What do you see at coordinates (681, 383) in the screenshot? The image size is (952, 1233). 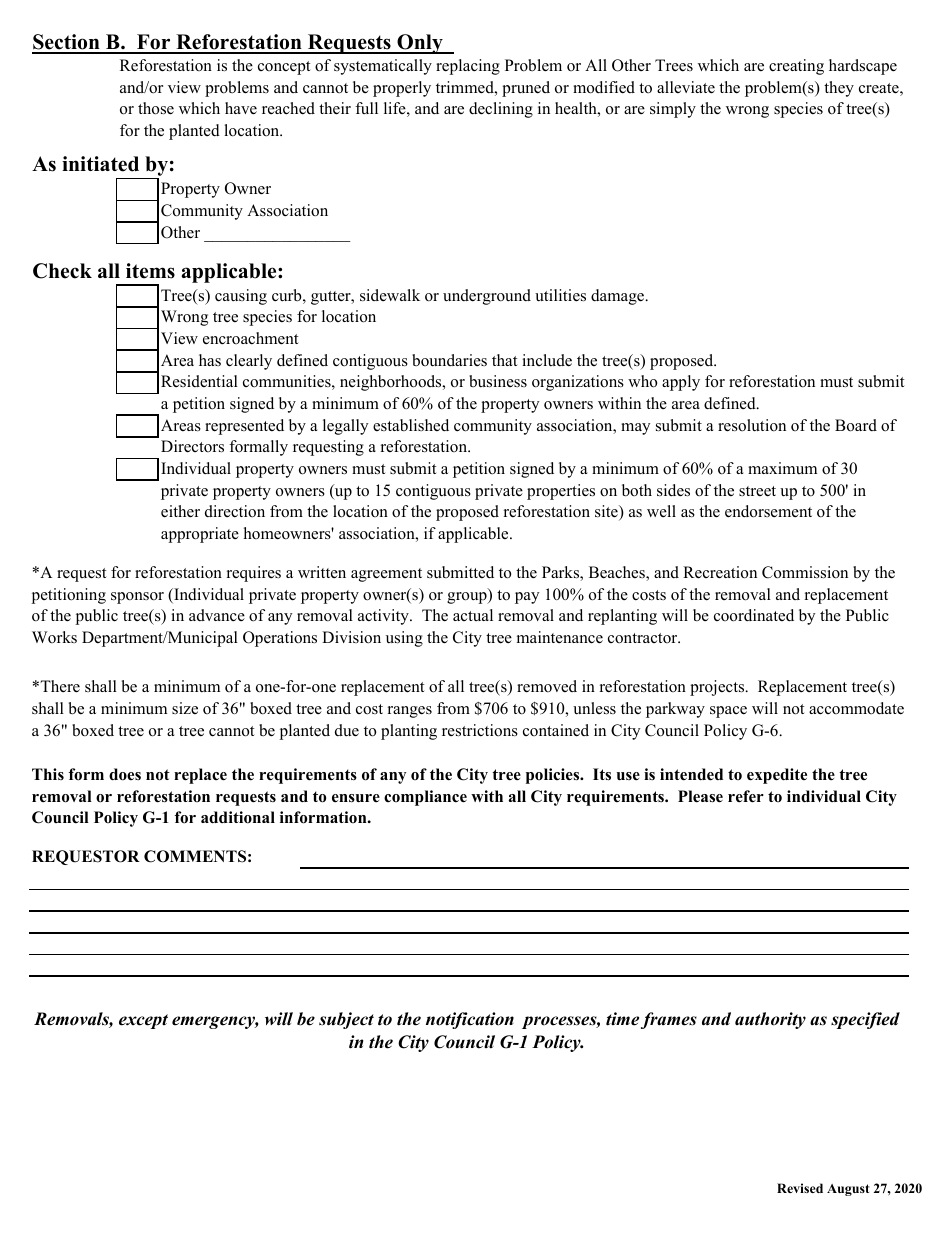 I see `apply` at bounding box center [681, 383].
